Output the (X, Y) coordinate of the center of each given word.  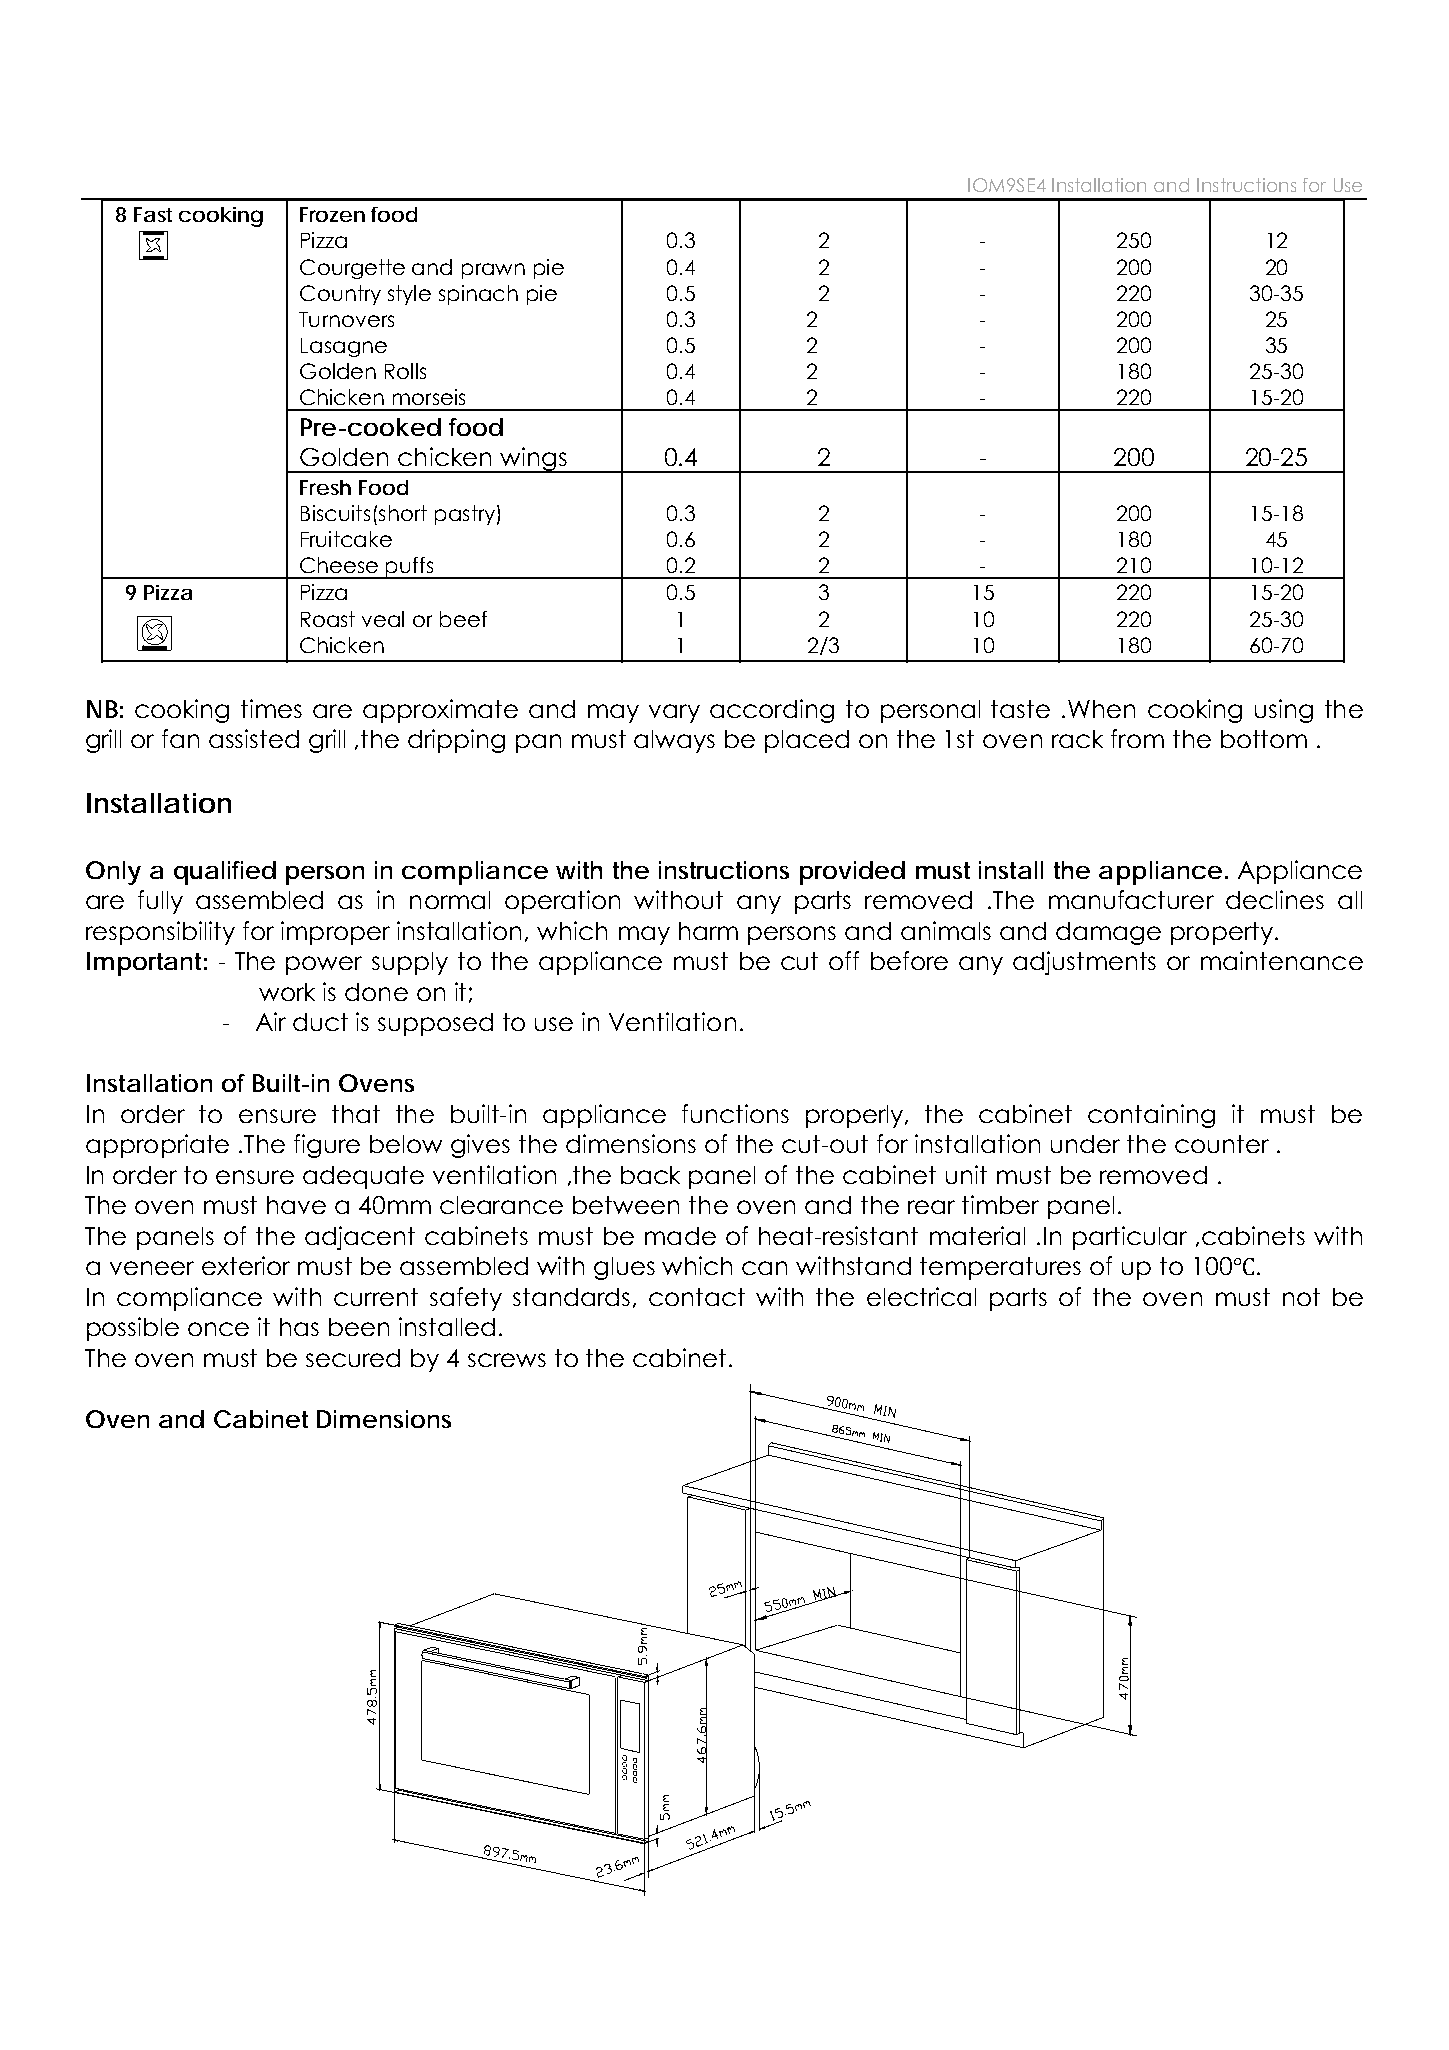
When (1101, 709)
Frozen (332, 214)
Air (271, 1021)
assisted (254, 738)
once (218, 1329)
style (409, 295)
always (674, 741)
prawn (493, 271)
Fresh (325, 487)
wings (533, 460)
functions (735, 1113)
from (1137, 738)
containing (1151, 1116)
